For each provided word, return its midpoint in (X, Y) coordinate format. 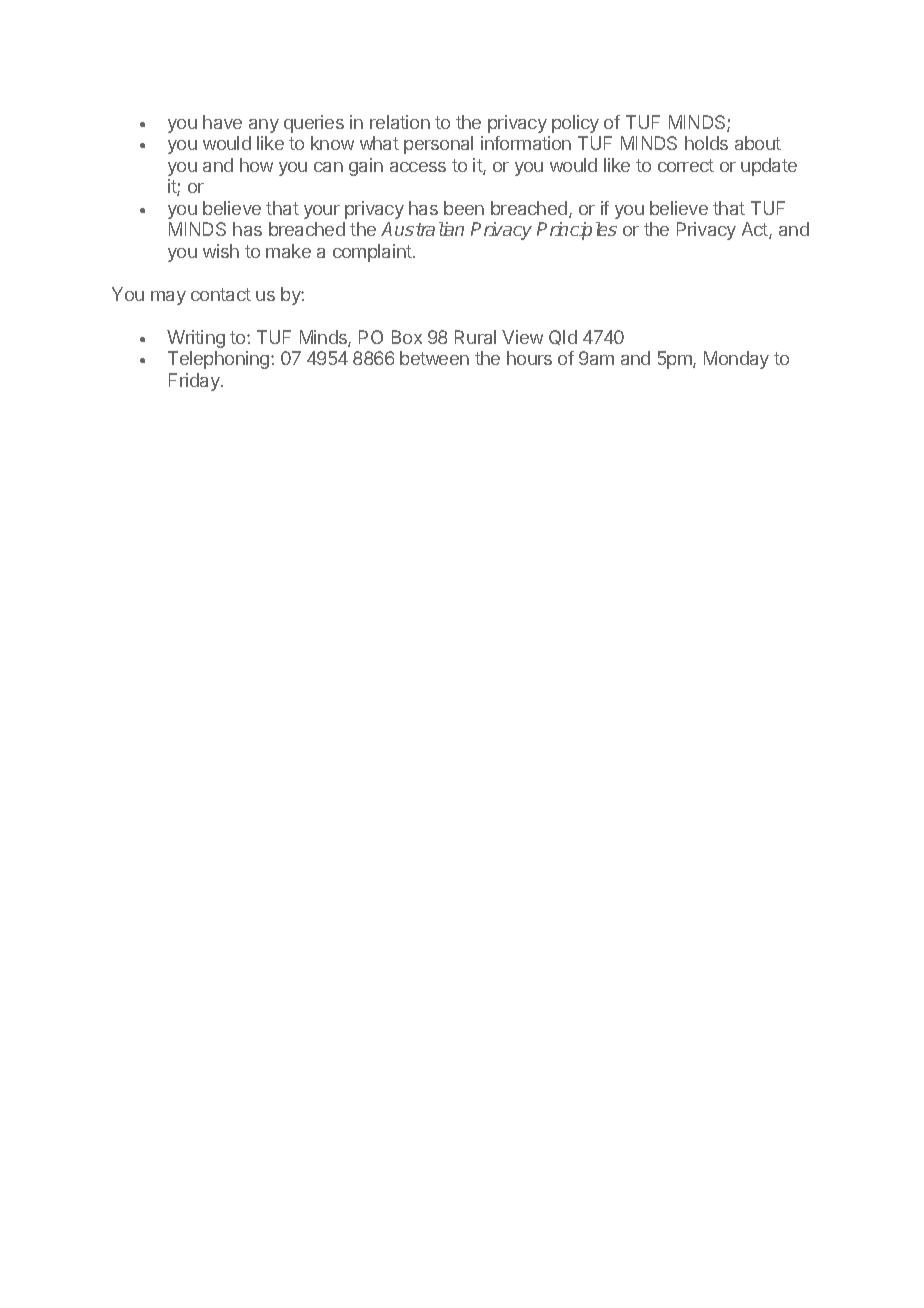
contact (221, 294)
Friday (195, 382)
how (256, 165)
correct (686, 165)
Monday (736, 360)
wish (221, 251)
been (464, 208)
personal (438, 145)
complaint (373, 253)
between (434, 358)
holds (706, 143)
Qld (563, 337)
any (264, 126)
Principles (577, 231)
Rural (475, 337)
